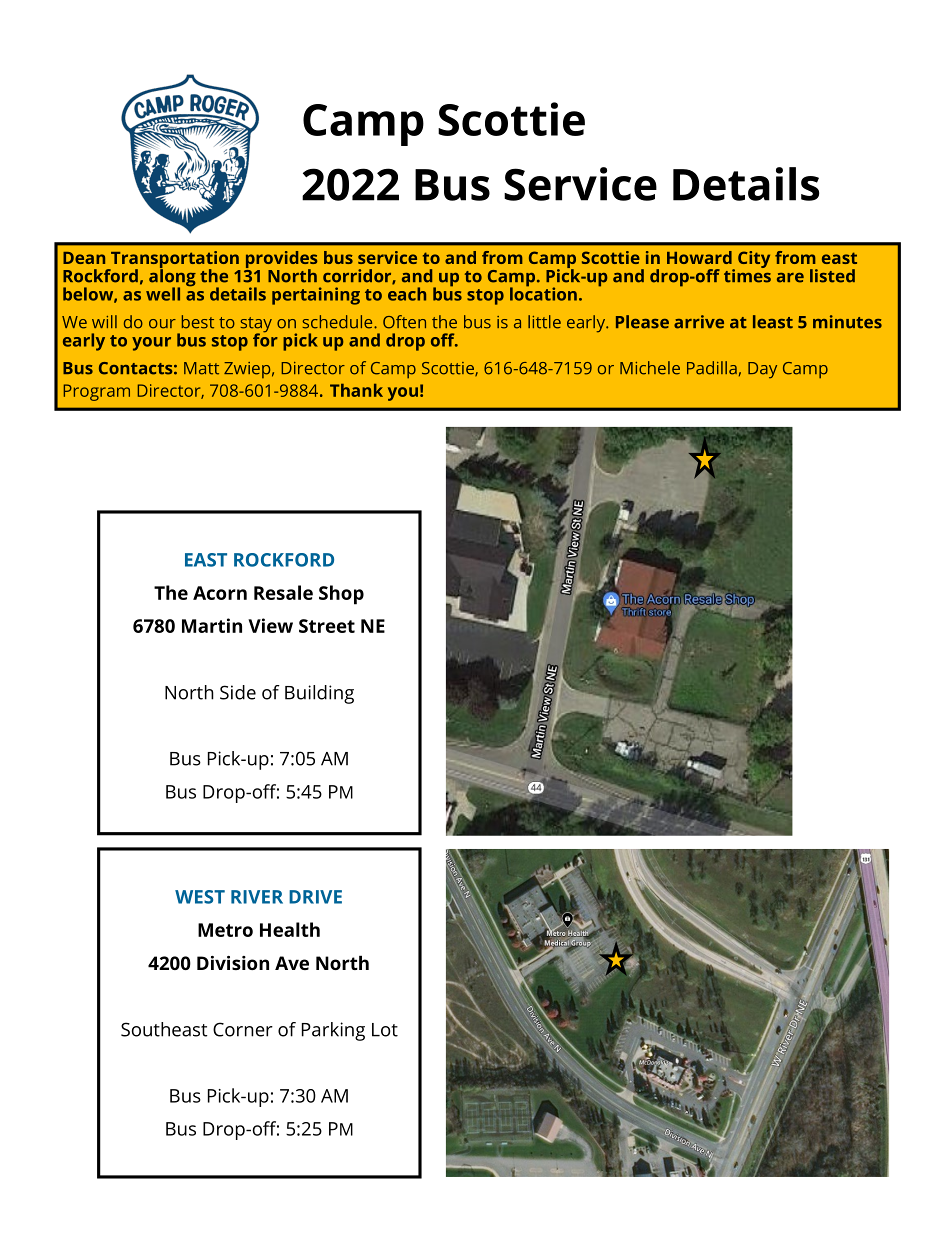  I want to click on Parking, so click(333, 1031).
